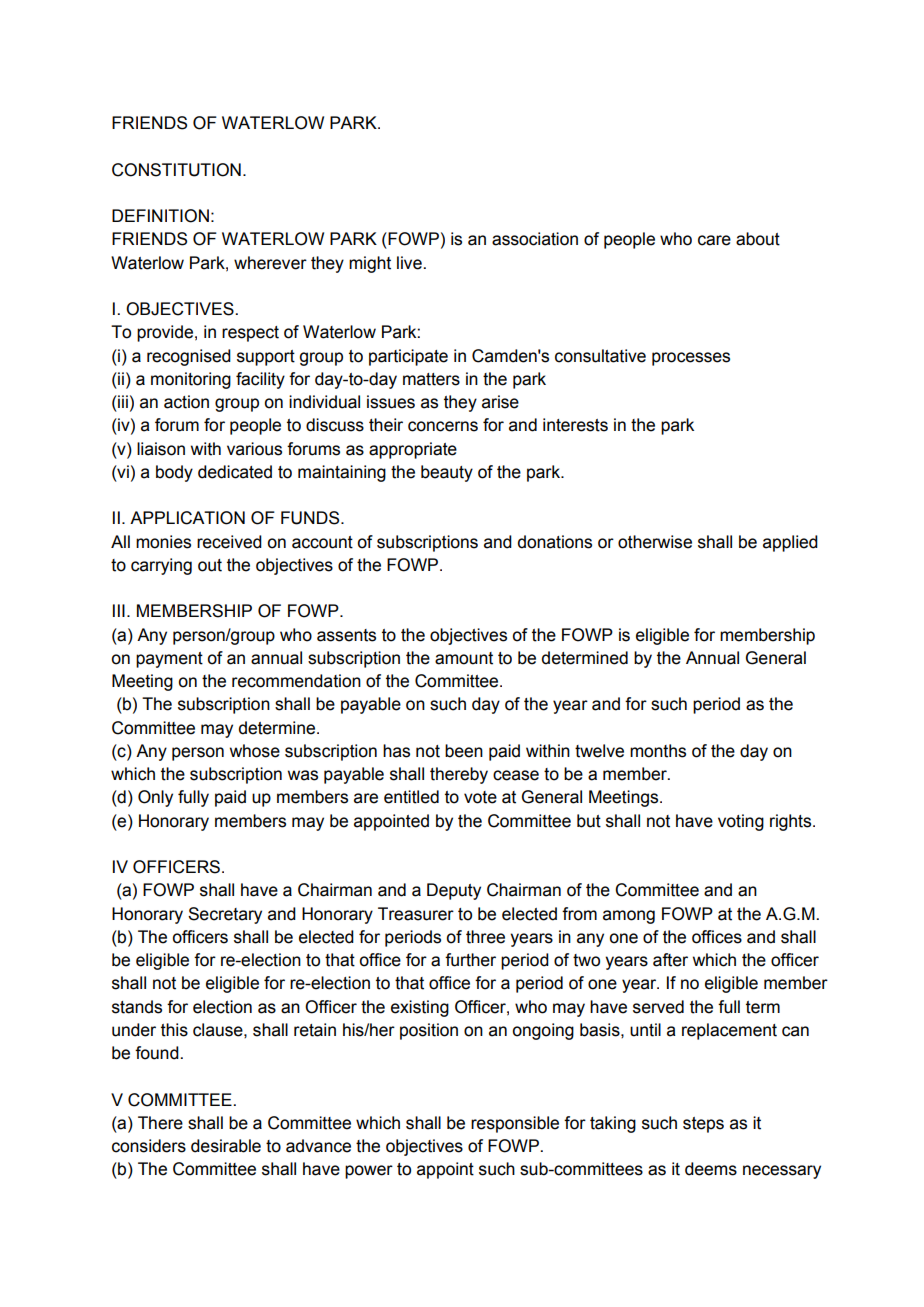 The height and width of the image is (1307, 924). Describe the element at coordinates (714, 240) in the image. I see `care` at that location.
